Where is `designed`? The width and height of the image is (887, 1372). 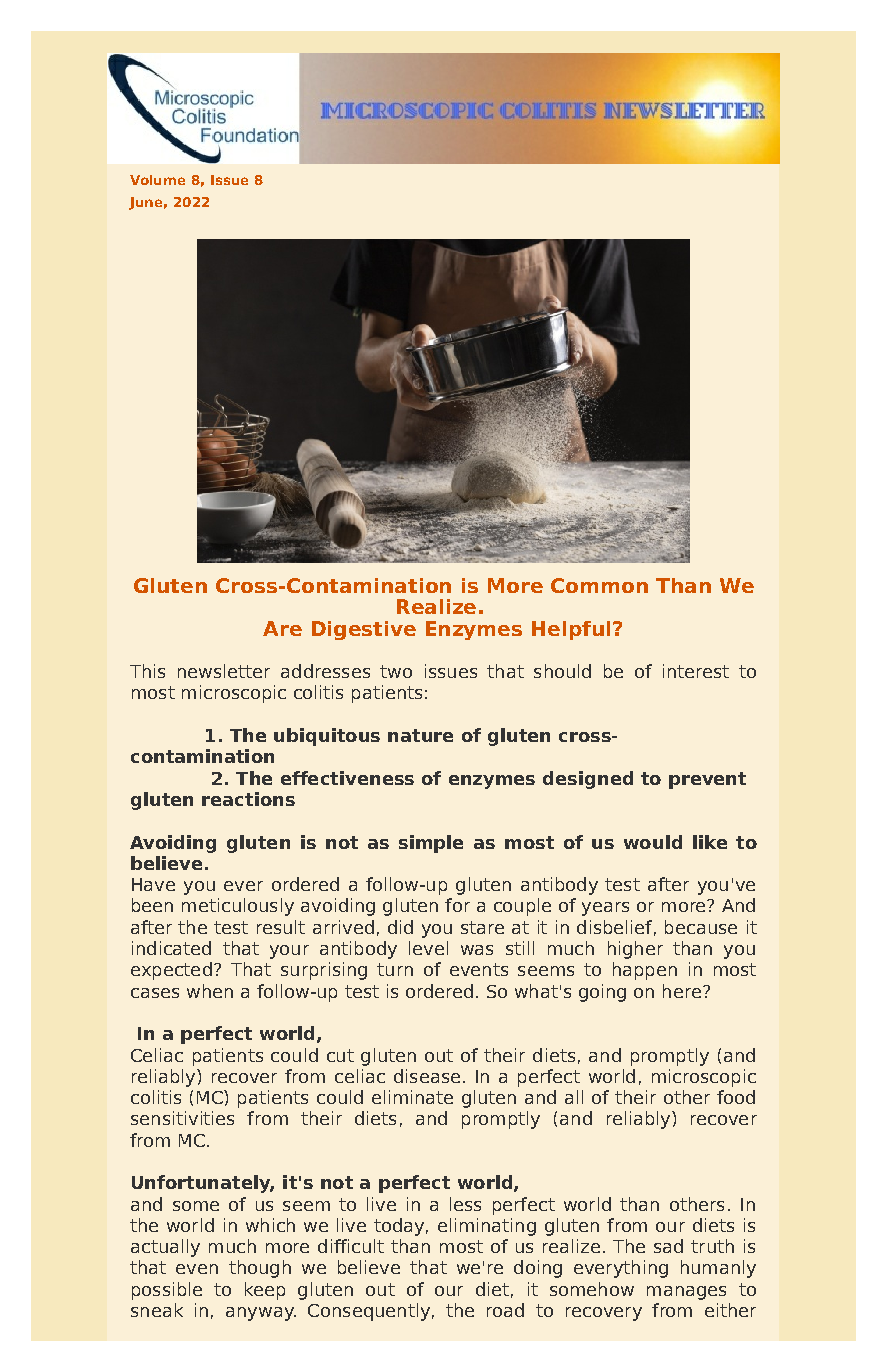
designed is located at coordinates (588, 780).
